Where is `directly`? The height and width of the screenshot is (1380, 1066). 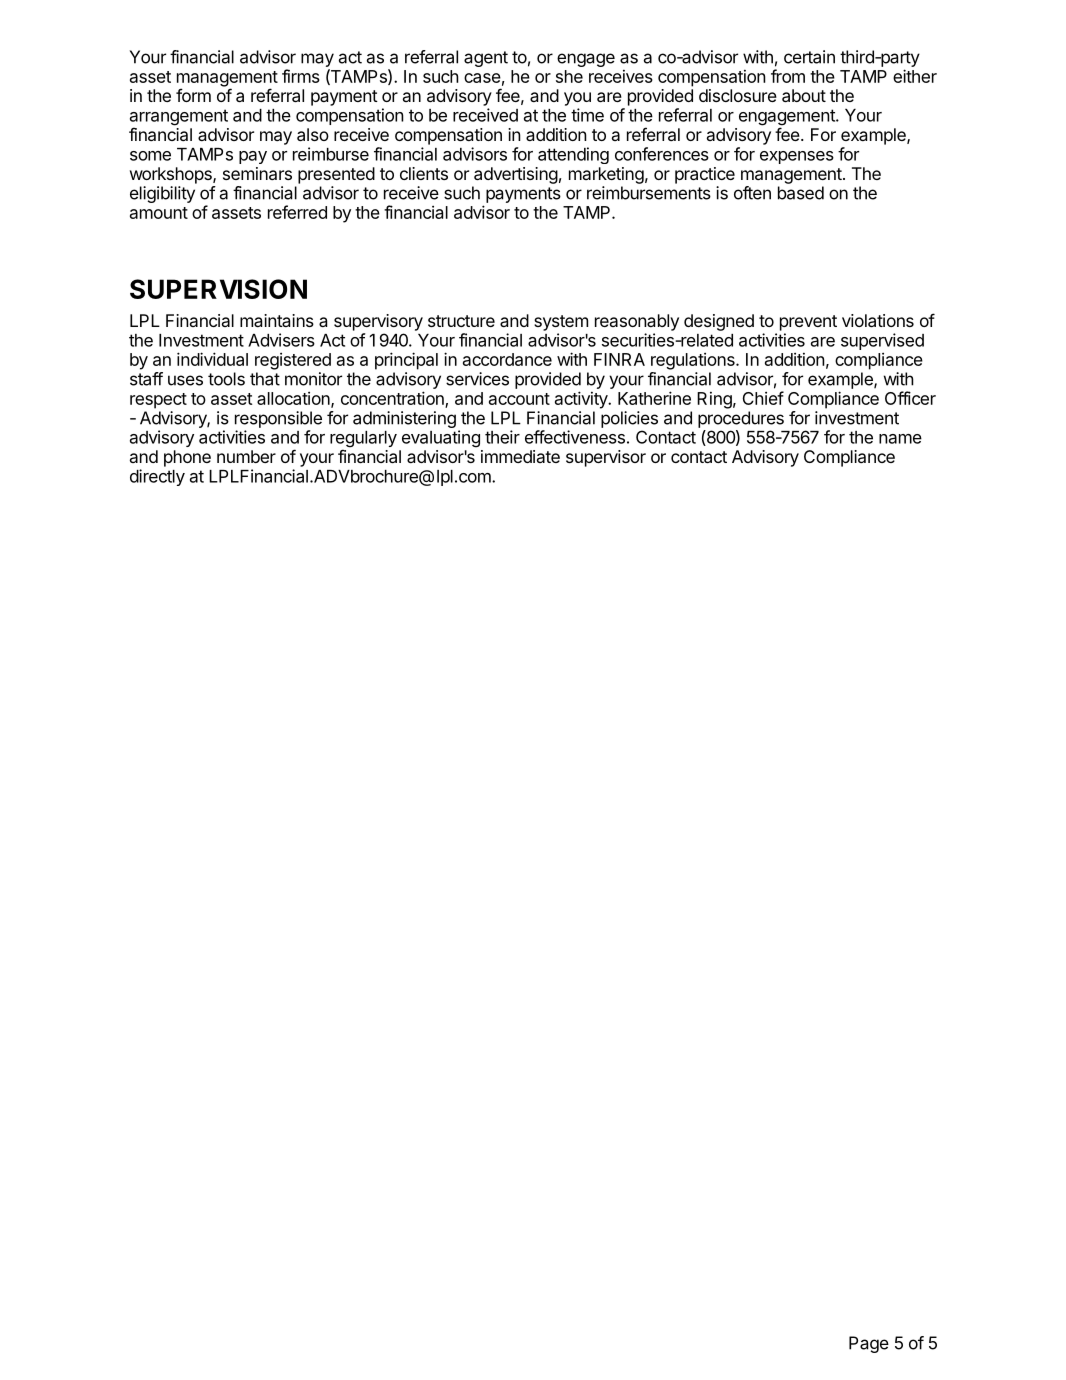
directly is located at coordinates (157, 477).
